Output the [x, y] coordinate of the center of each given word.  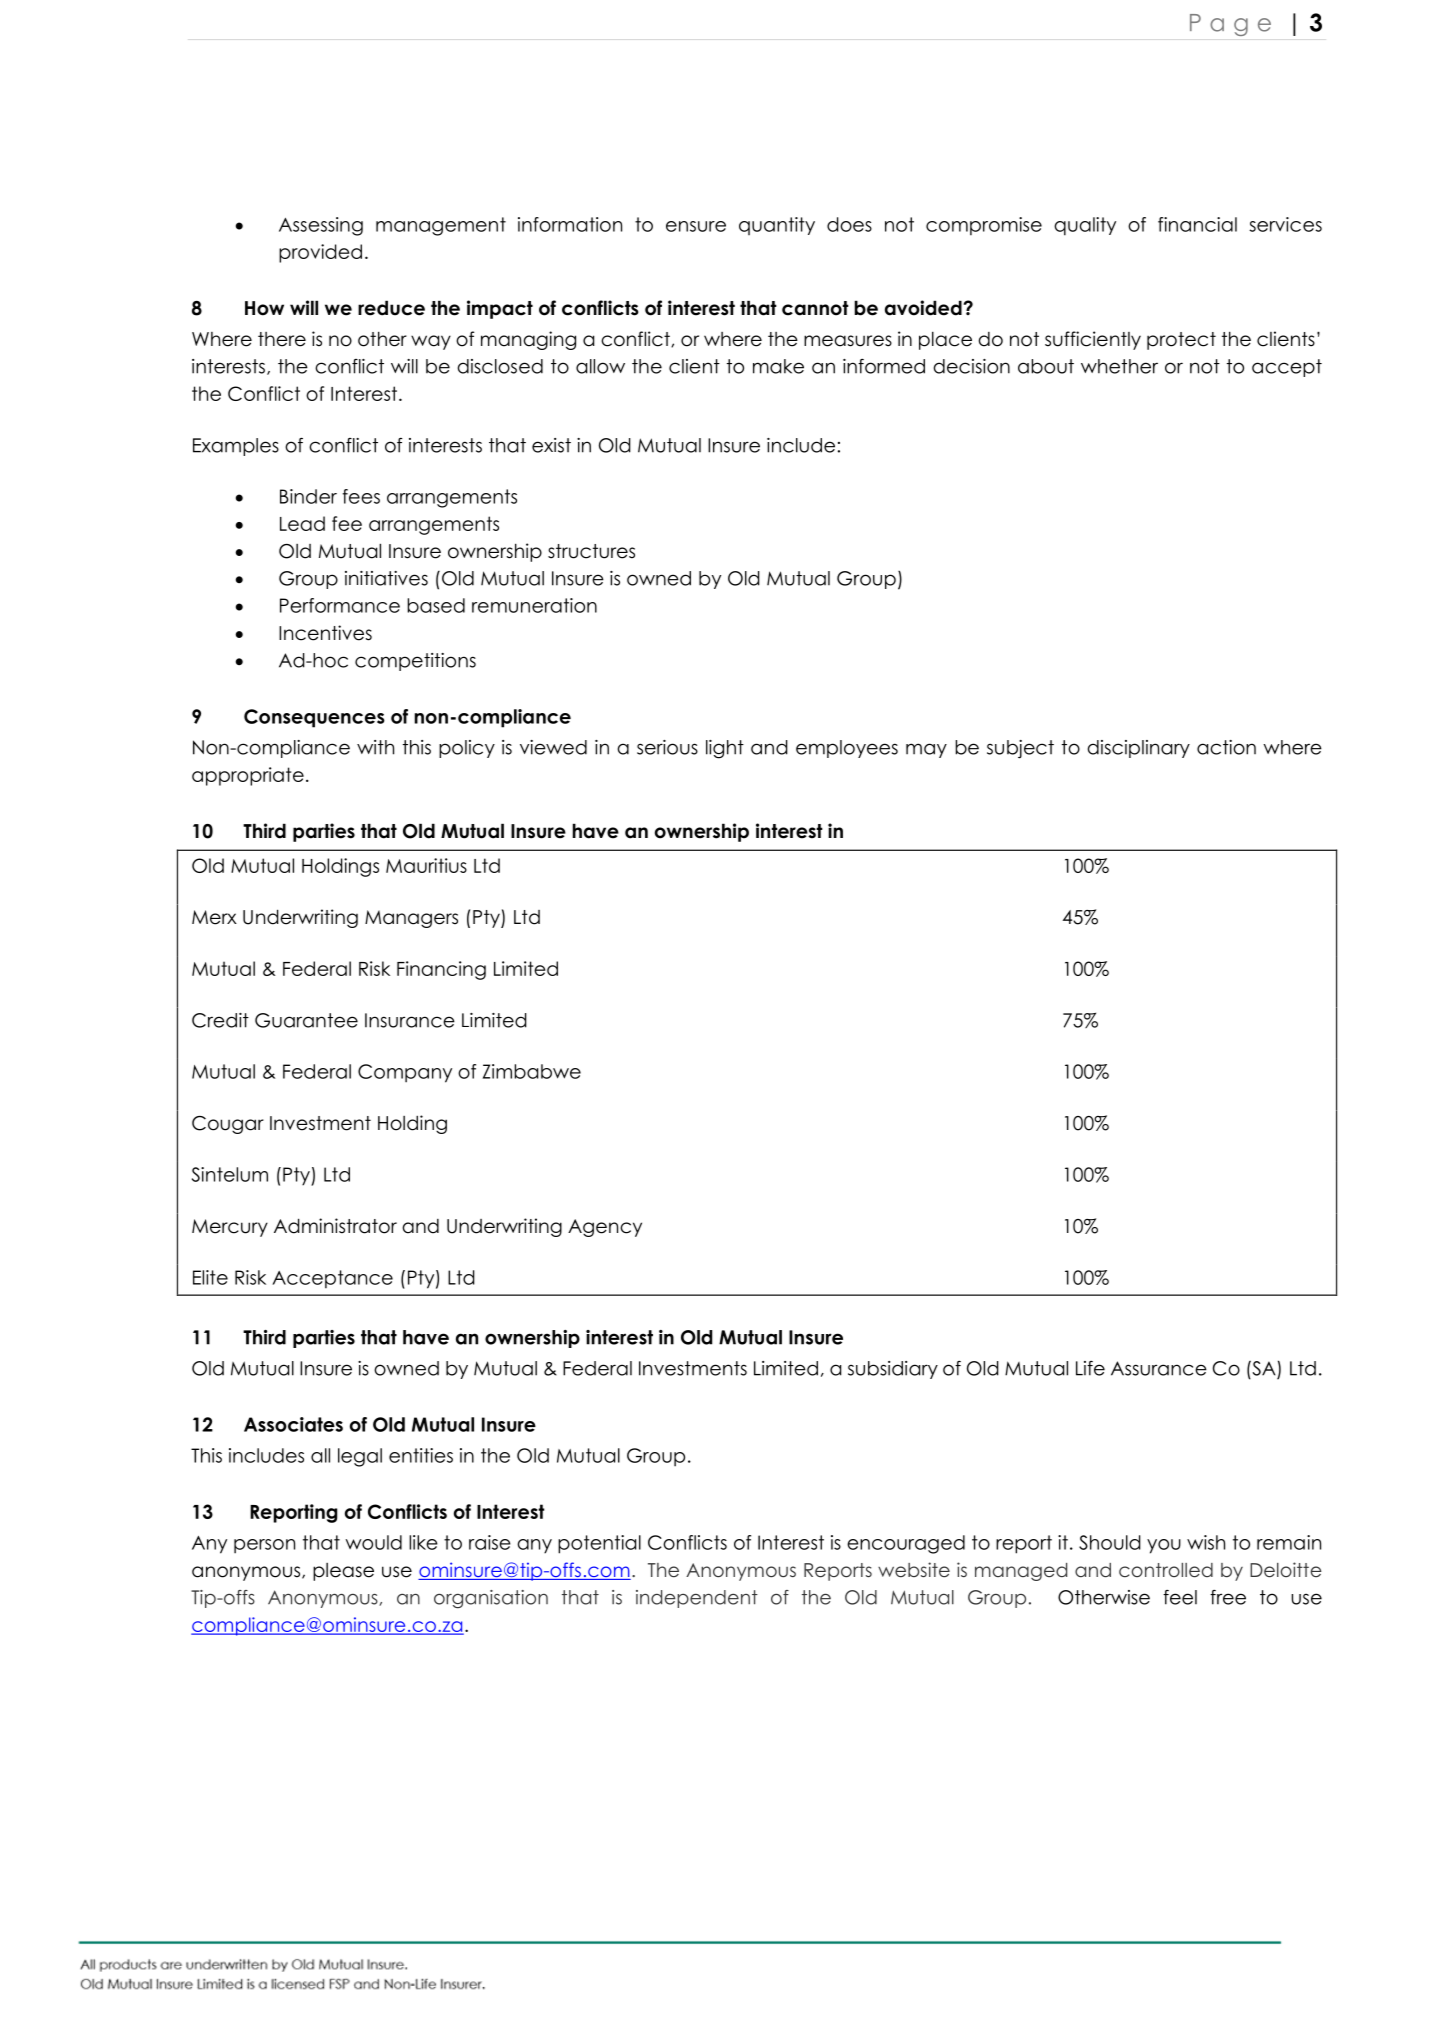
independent [697, 1599]
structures [591, 551]
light [725, 749]
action [1226, 747]
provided [320, 253]
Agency [605, 1228]
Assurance [1159, 1368]
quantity [777, 226]
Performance [340, 605]
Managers [411, 919]
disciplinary [1139, 749]
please [343, 1572]
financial [1197, 224]
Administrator [335, 1226]
